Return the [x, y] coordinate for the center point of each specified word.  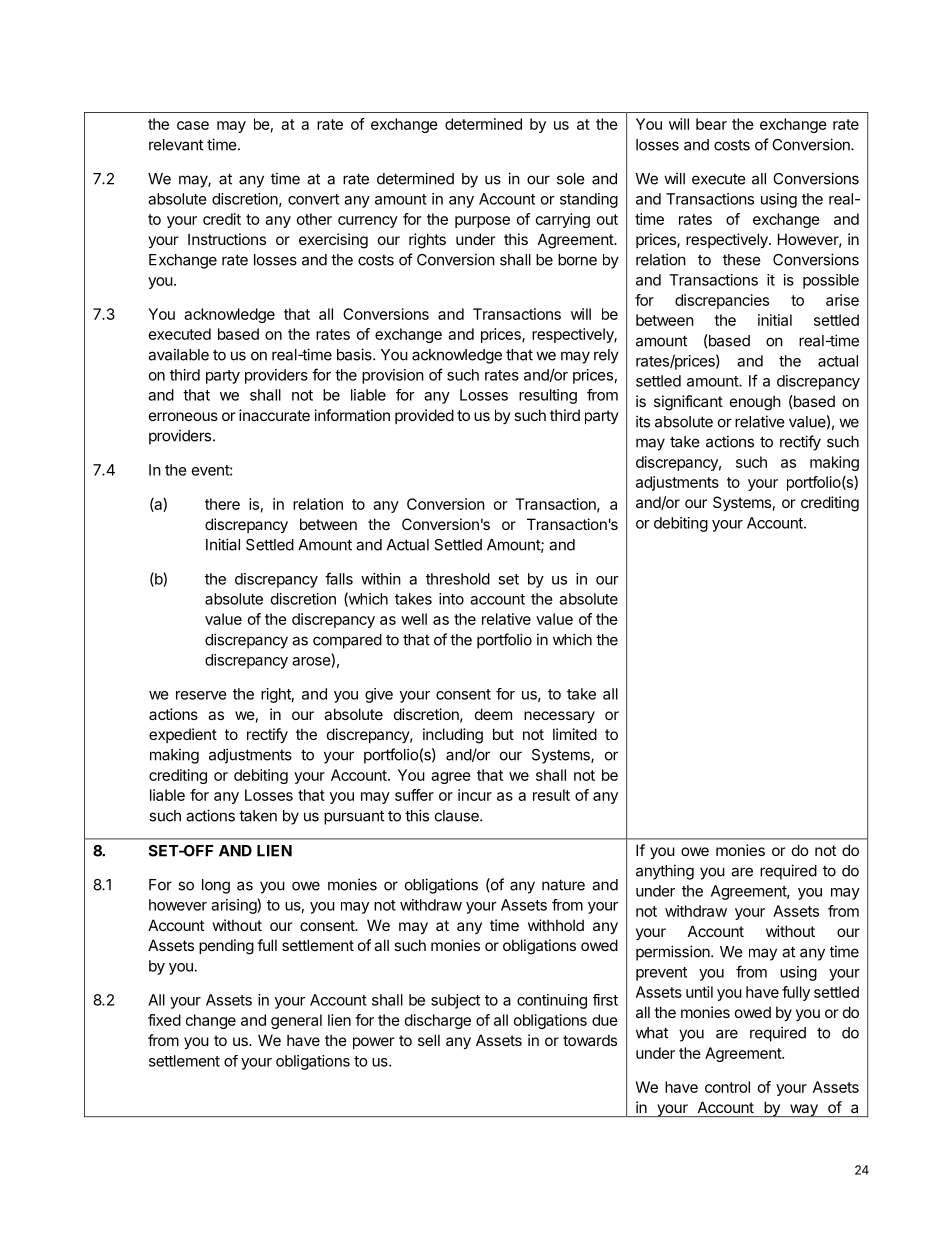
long [216, 886]
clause [458, 816]
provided [424, 416]
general [296, 1021]
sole [571, 179]
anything [665, 872]
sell [429, 1040]
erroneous [183, 416]
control [727, 1087]
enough [755, 403]
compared [347, 641]
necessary [559, 717]
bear [711, 124]
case [193, 125]
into [451, 599]
